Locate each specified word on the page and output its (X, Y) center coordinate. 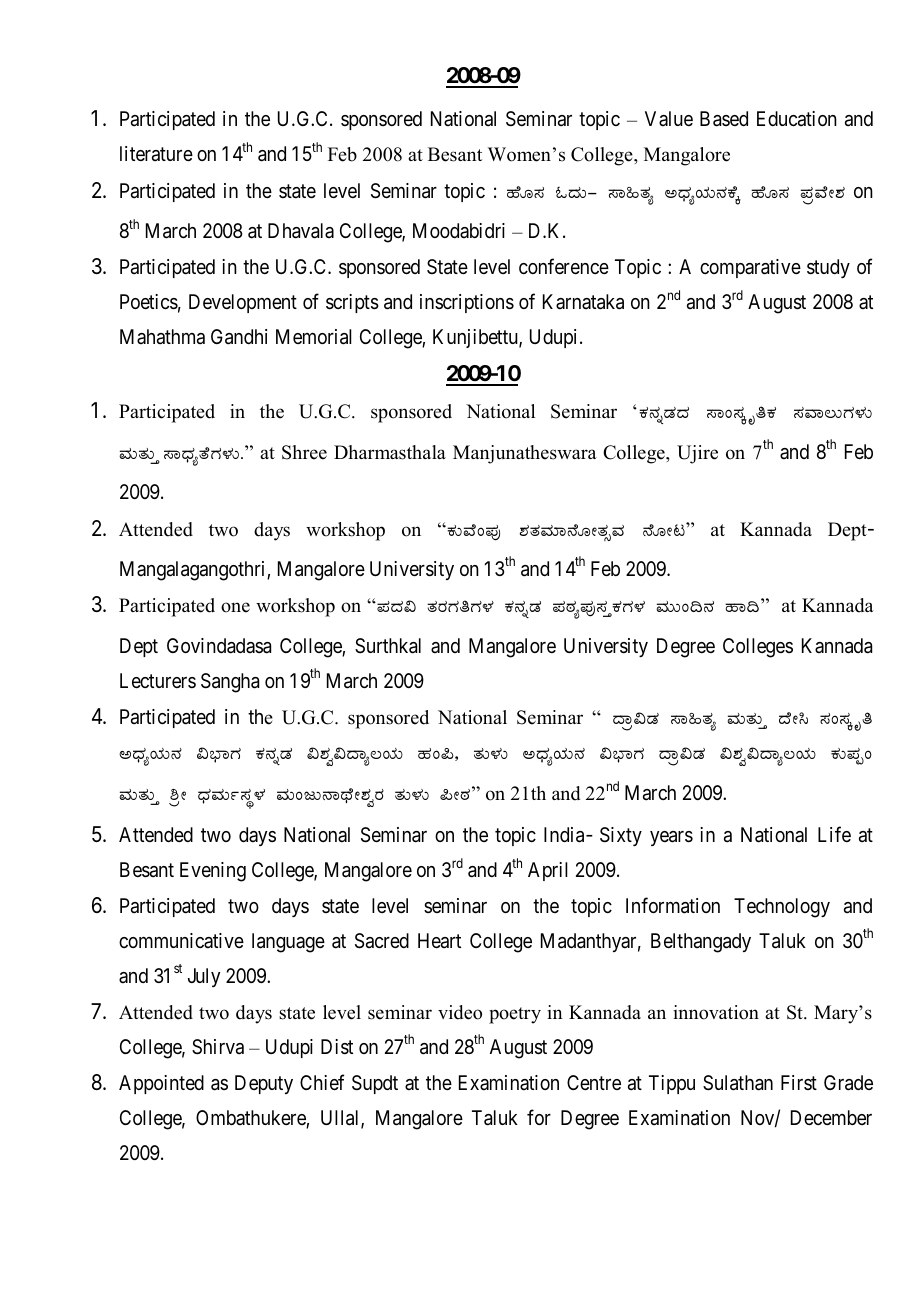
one (235, 607)
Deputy (264, 1084)
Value (669, 118)
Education (797, 119)
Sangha (230, 683)
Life (834, 834)
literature (156, 154)
